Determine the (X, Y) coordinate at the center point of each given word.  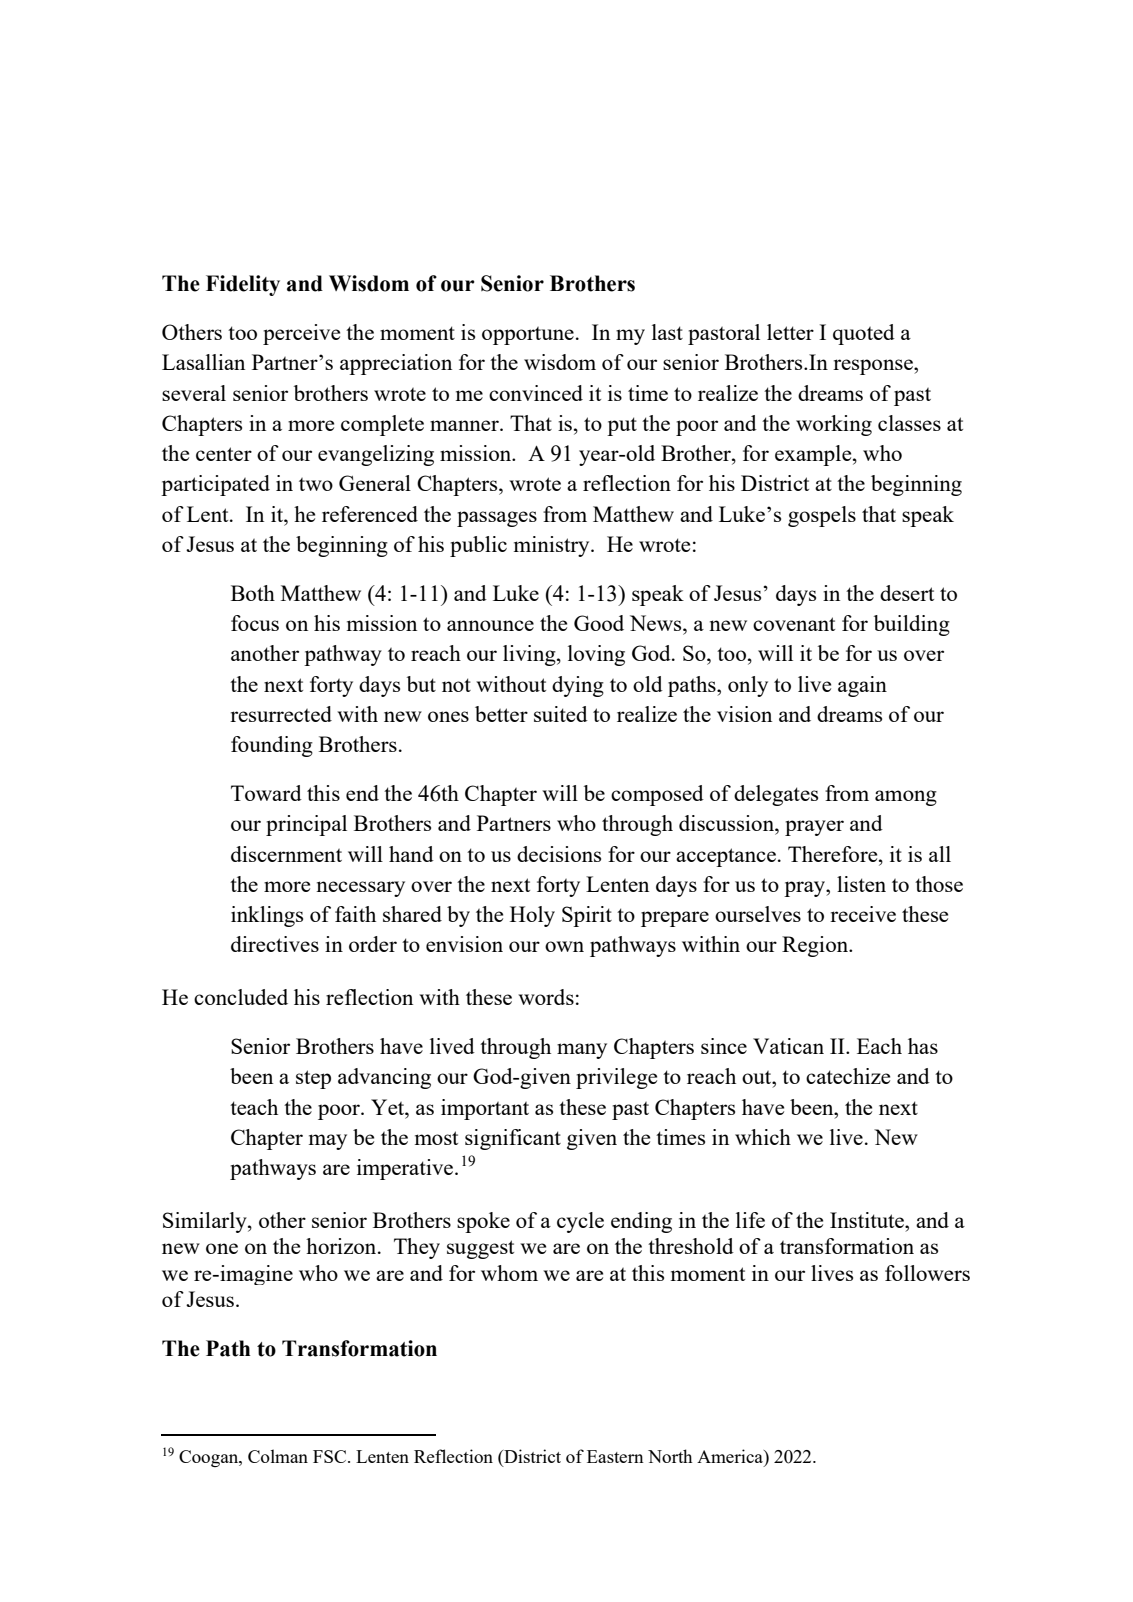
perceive (301, 334)
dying (578, 686)
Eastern (615, 1456)
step (313, 1079)
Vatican (788, 1046)
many (582, 1051)
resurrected (281, 714)
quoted (864, 334)
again (862, 686)
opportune (528, 336)
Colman (278, 1456)
